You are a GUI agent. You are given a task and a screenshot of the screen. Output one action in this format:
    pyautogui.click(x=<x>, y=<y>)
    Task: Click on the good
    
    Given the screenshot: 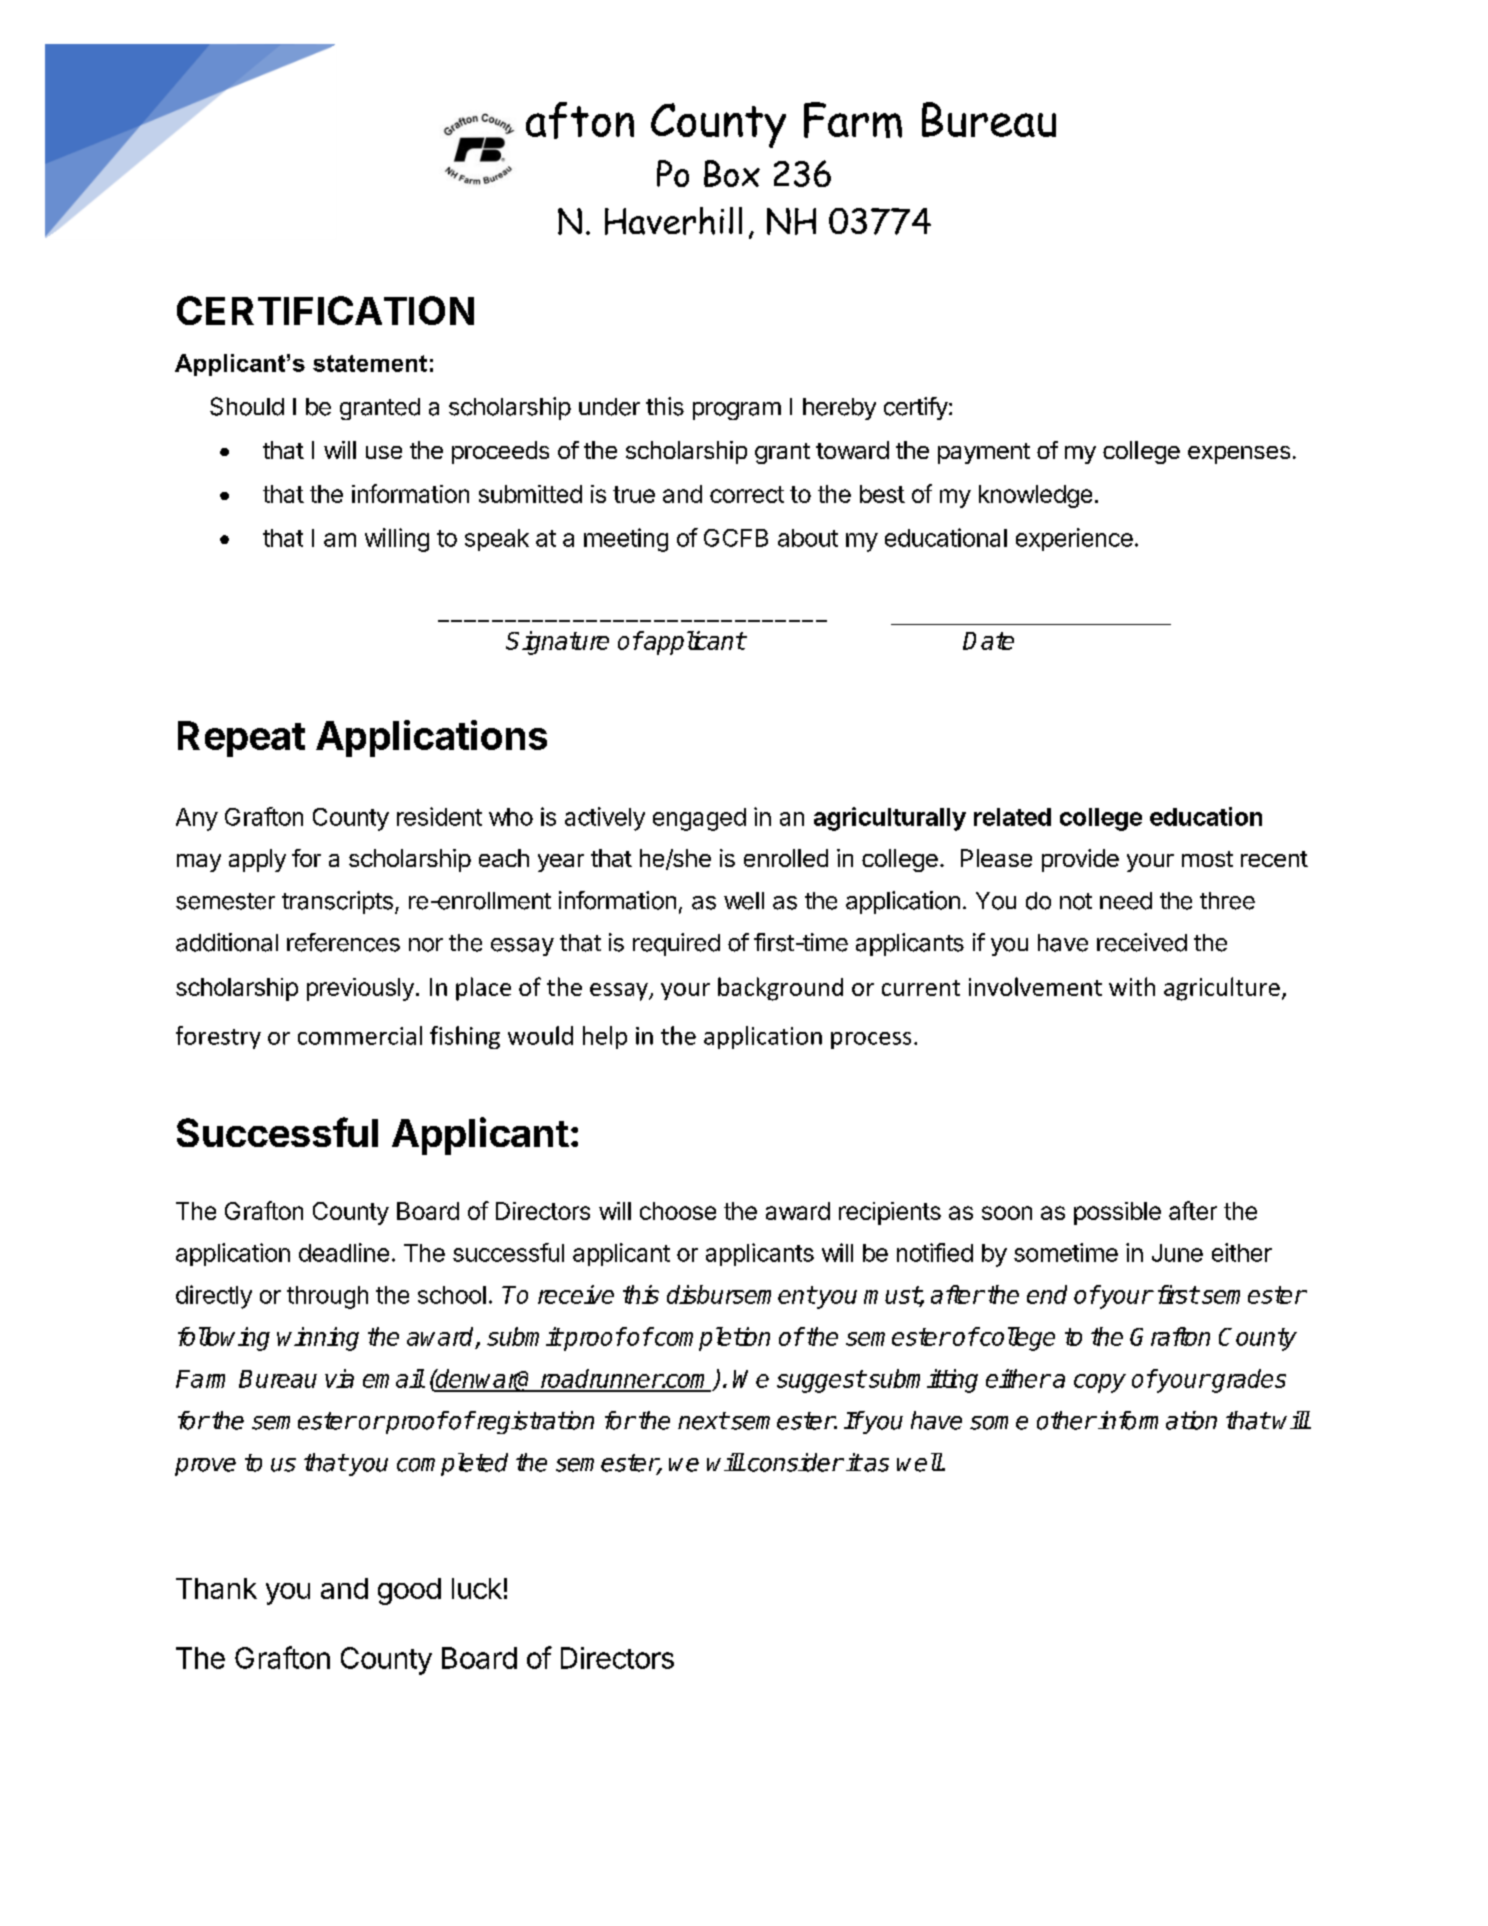 What is the action you would take?
    pyautogui.click(x=409, y=1591)
